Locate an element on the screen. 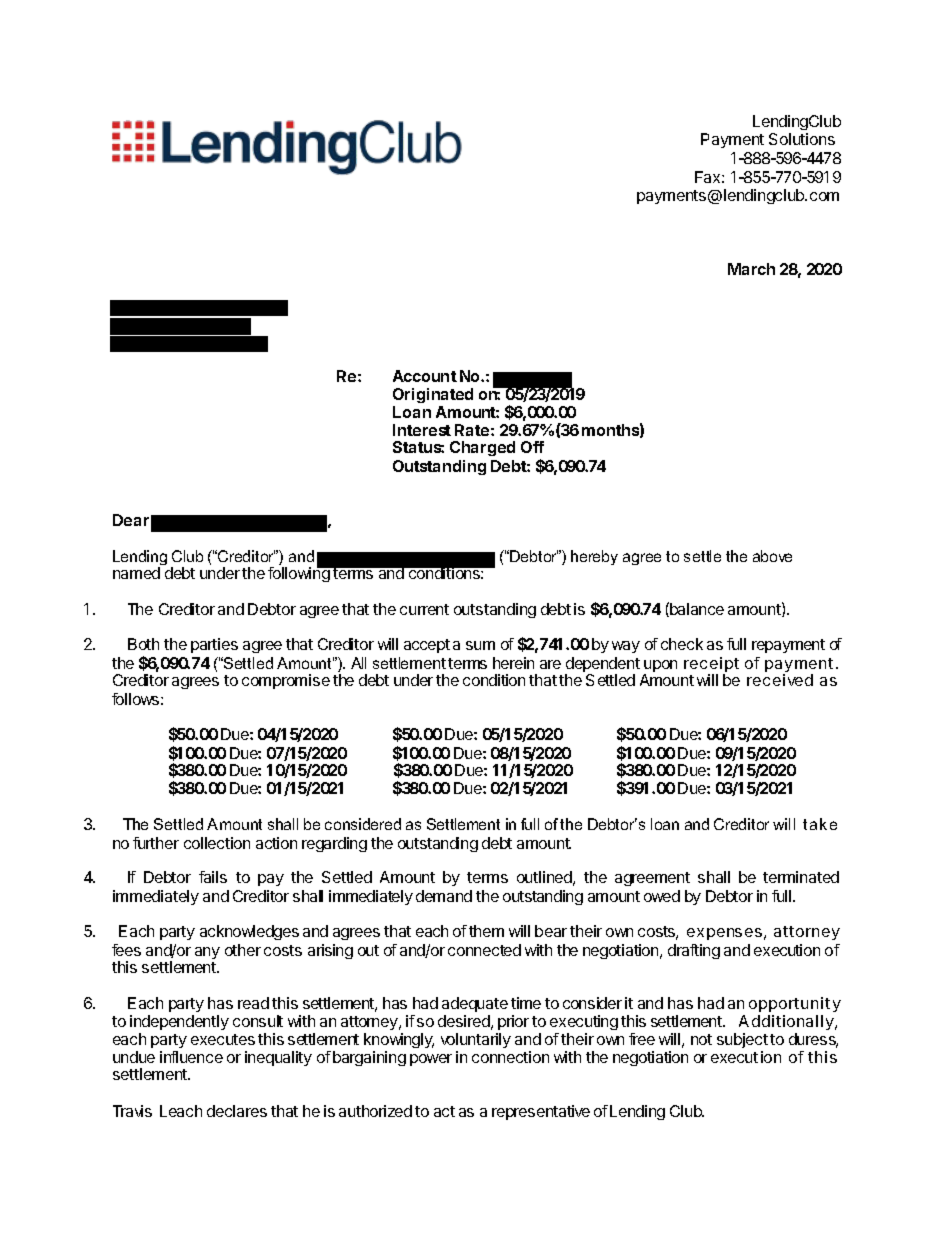 The width and height of the screenshot is (952, 1233). Account is located at coordinates (425, 376).
